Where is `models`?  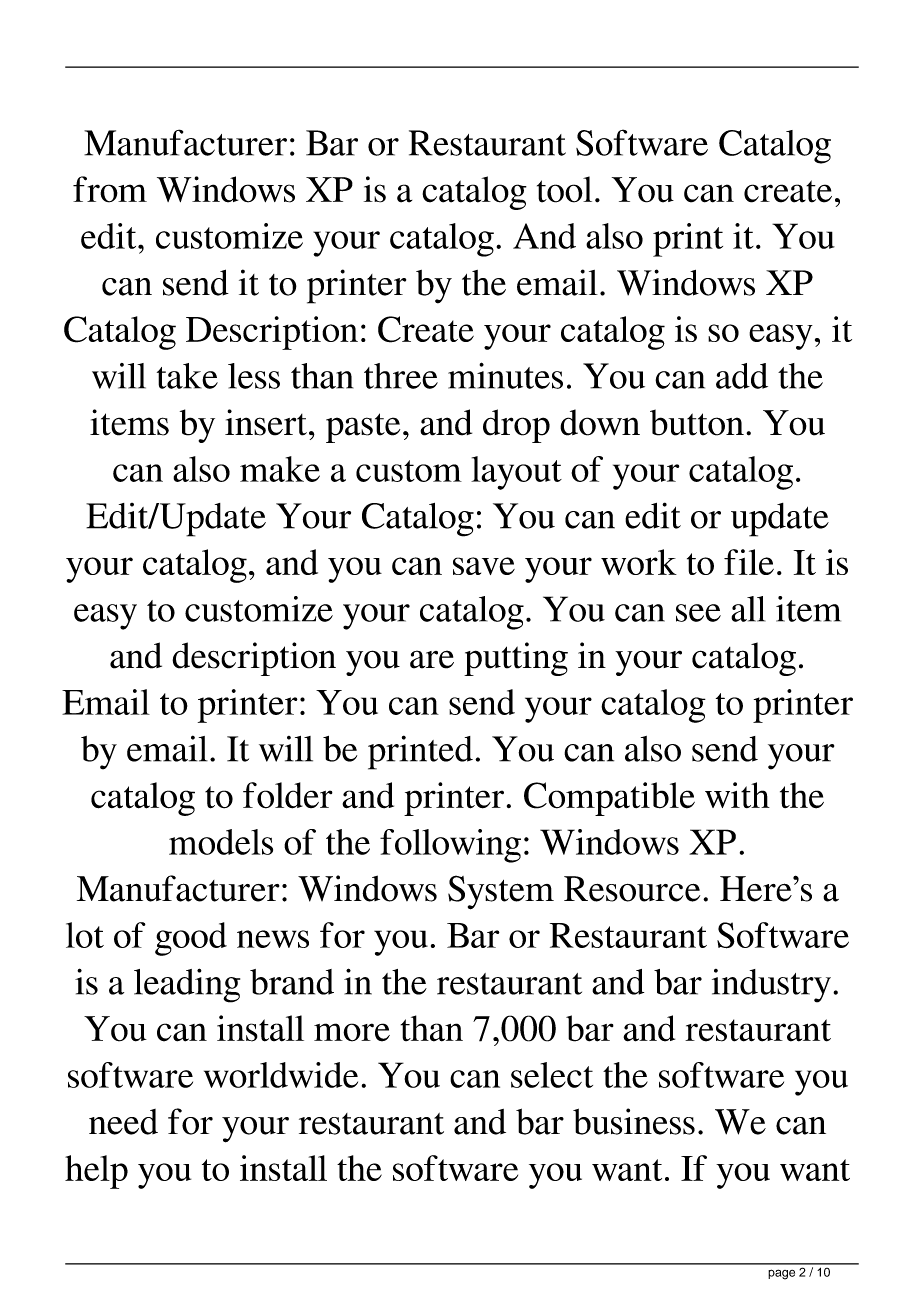
models is located at coordinates (221, 842).
